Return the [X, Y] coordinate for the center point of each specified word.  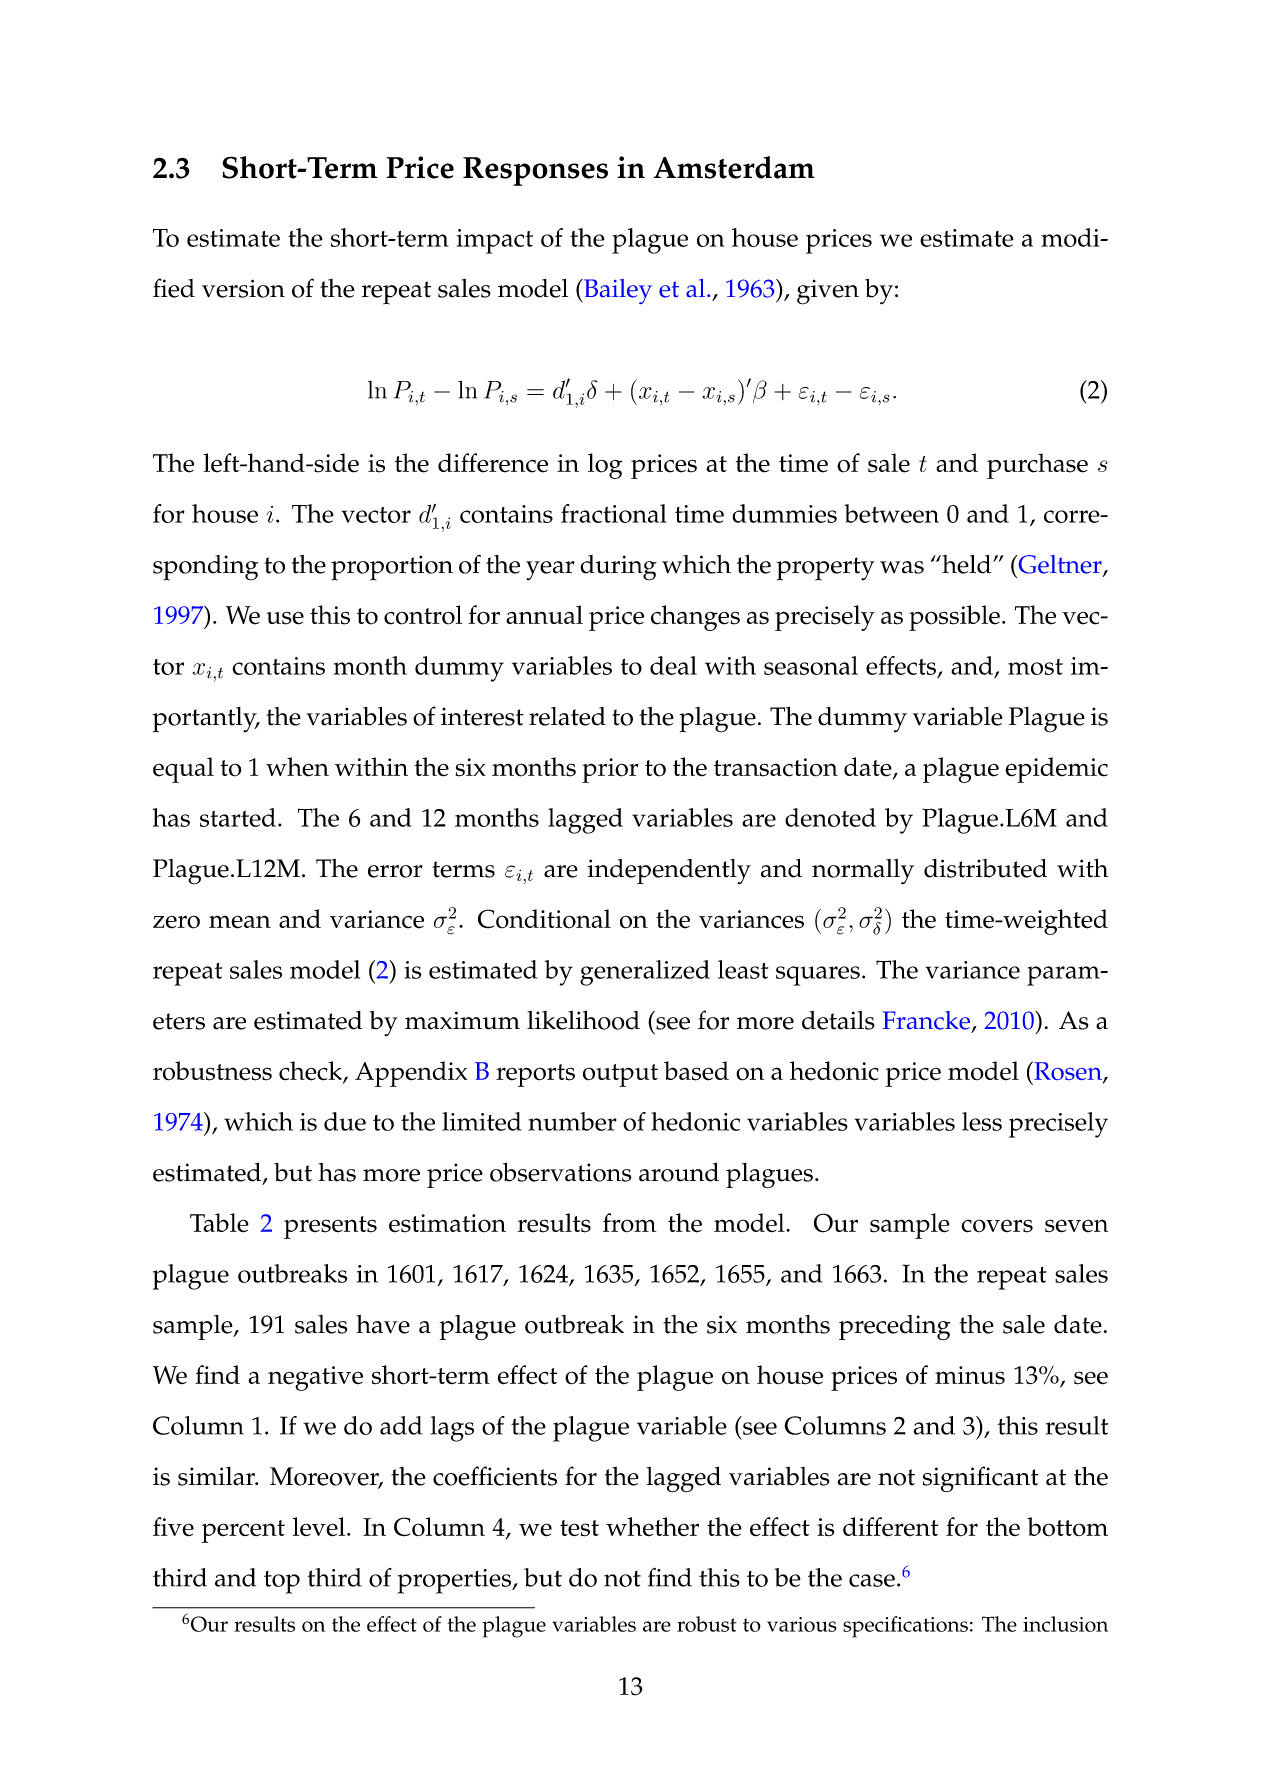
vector [376, 515]
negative [315, 1378]
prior [610, 770]
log [605, 466]
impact [494, 241]
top [282, 1582]
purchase [1037, 466]
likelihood [583, 1020]
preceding [895, 1327]
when [297, 767]
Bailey [617, 291]
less [982, 1121]
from [629, 1223]
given [828, 292]
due [345, 1121]
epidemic [1056, 770]
